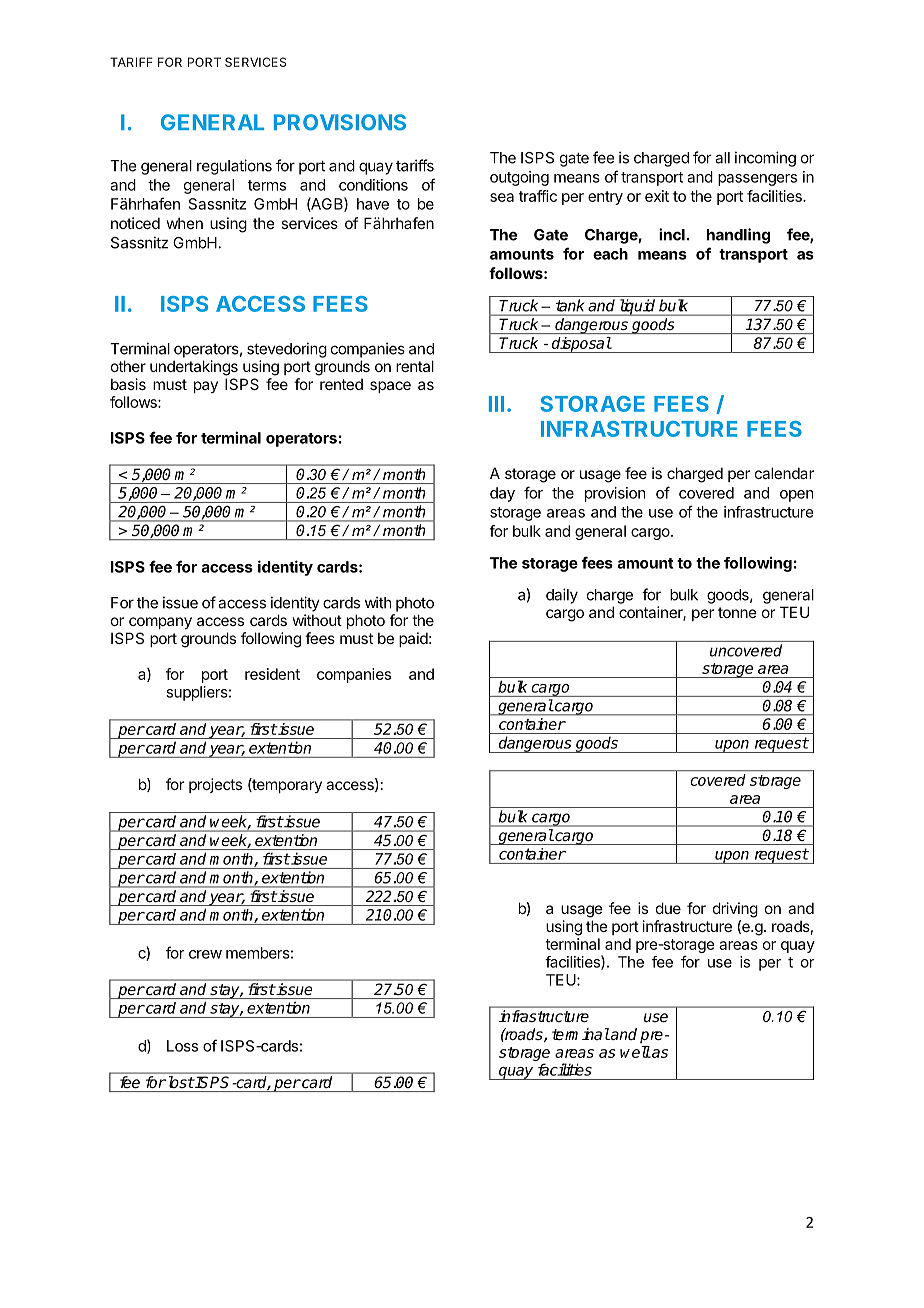 The image size is (924, 1308). What do you see at coordinates (234, 167) in the document?
I see `regulations` at bounding box center [234, 167].
